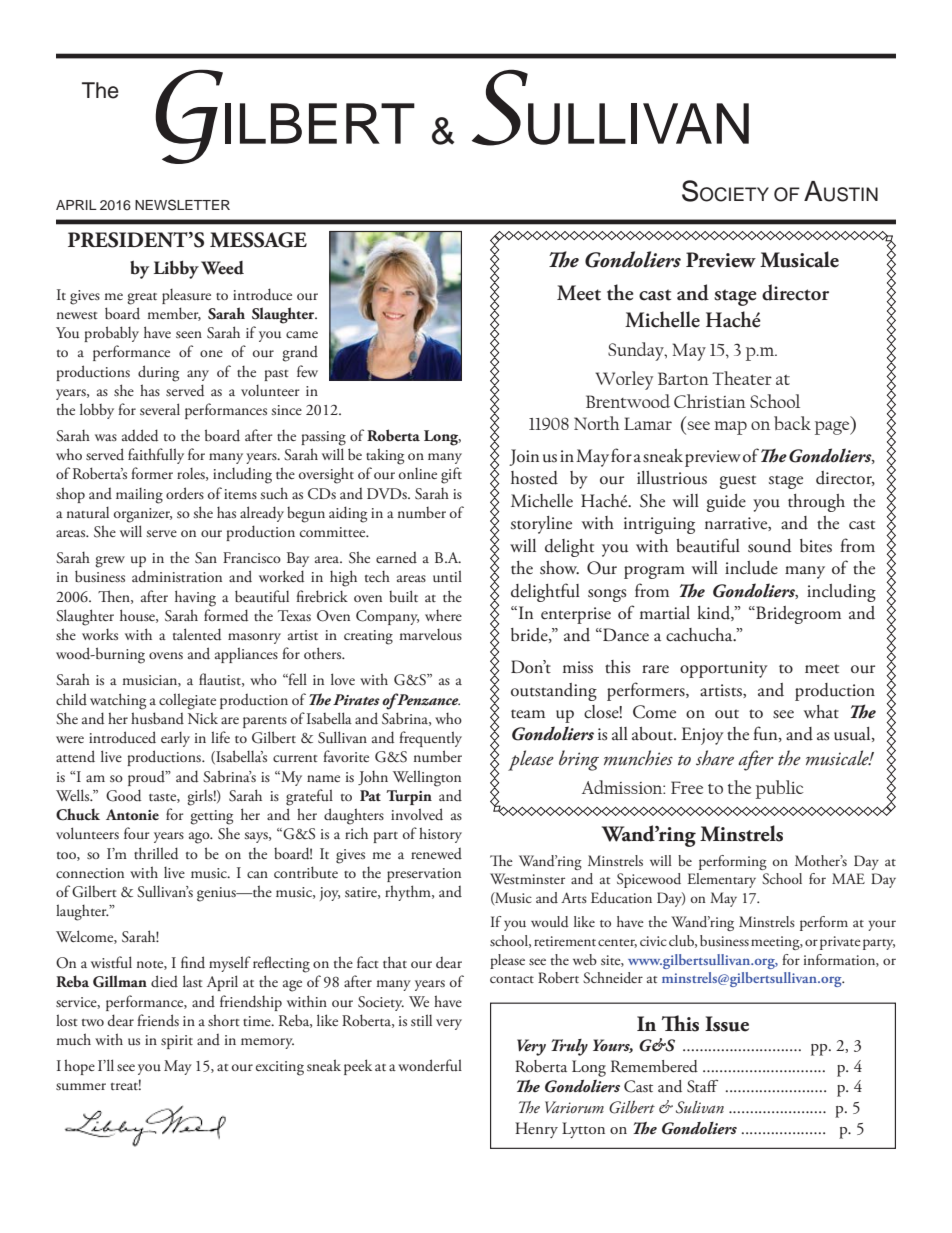 The height and width of the document is (1233, 952). Describe the element at coordinates (637, 351) in the document. I see `Sunday` at that location.
